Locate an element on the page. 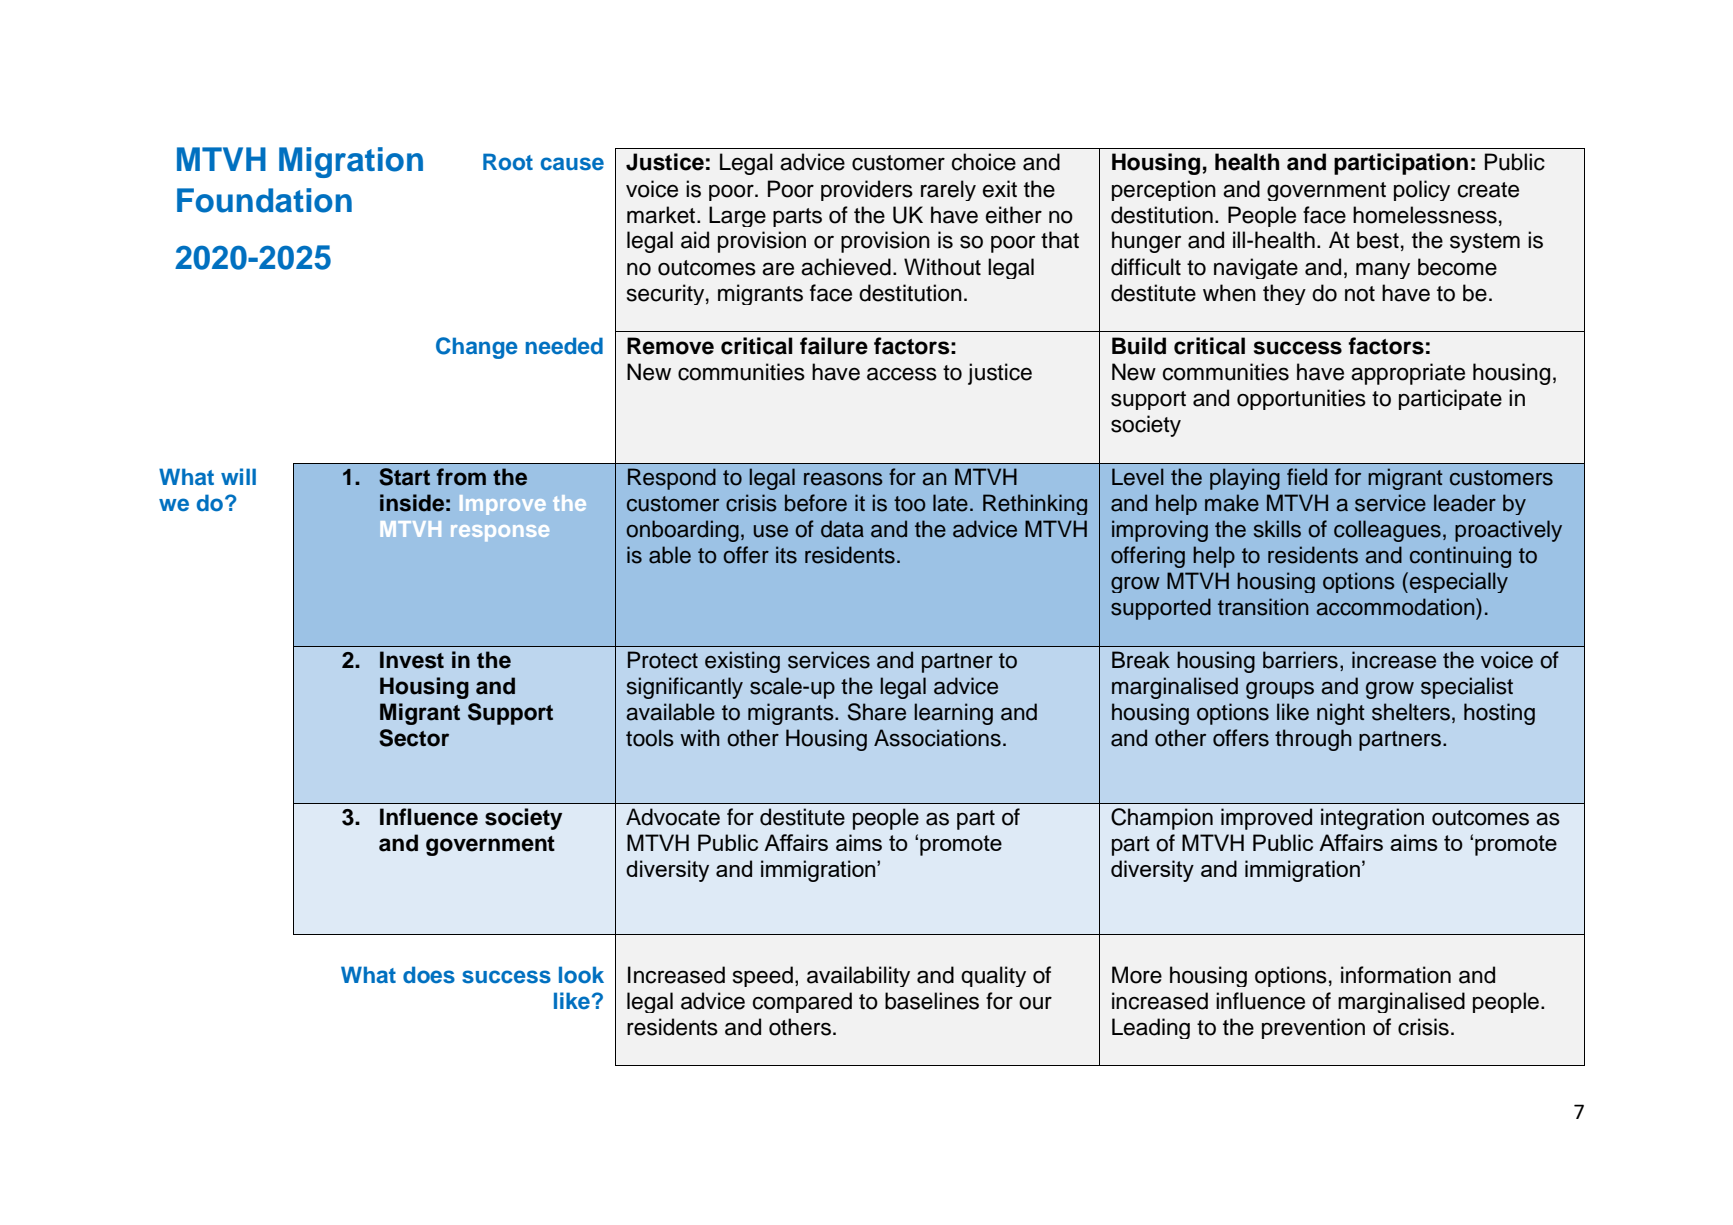 This image has width=1733, height=1225. policy is located at coordinates (1422, 190).
